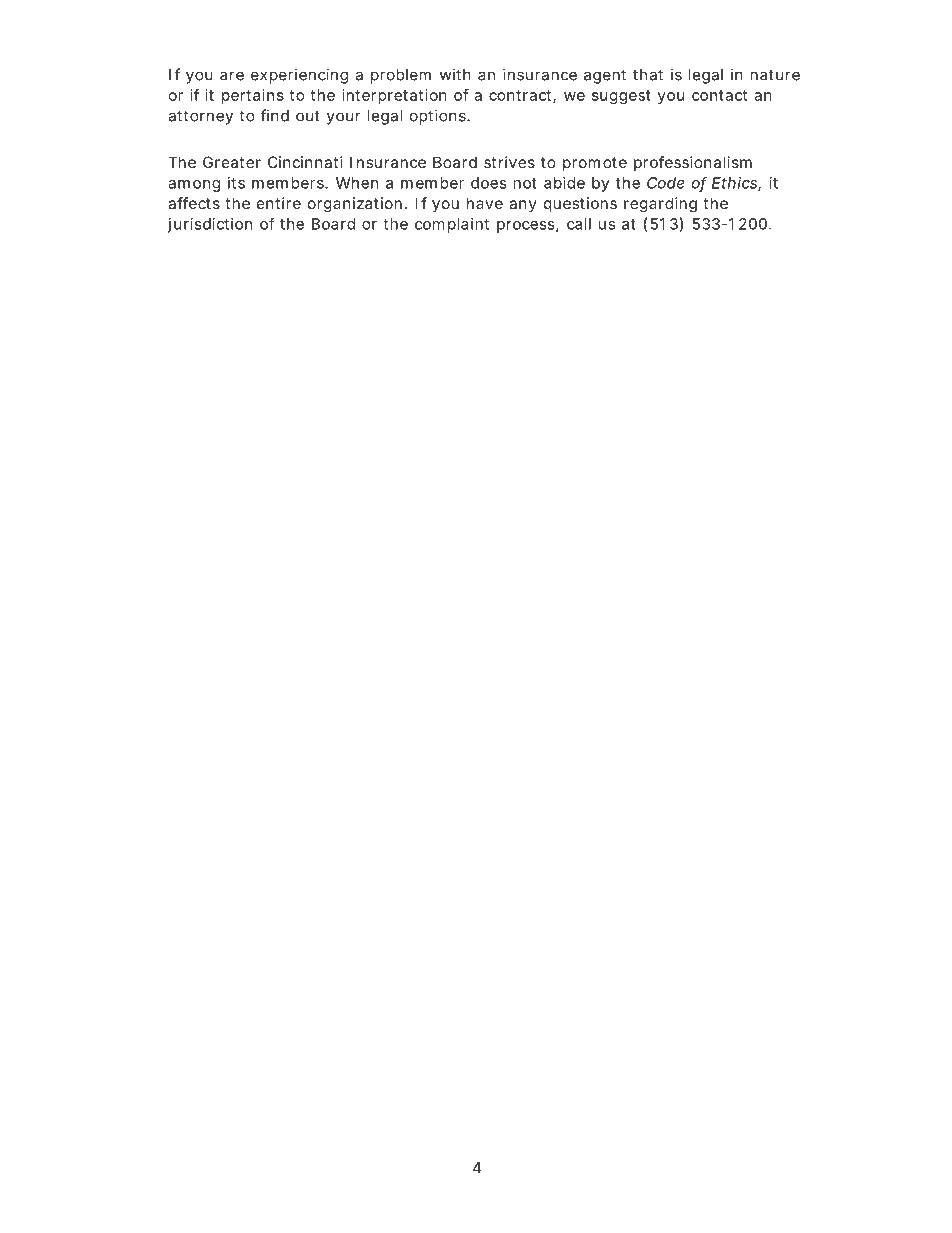  I want to click on pertains, so click(253, 96).
